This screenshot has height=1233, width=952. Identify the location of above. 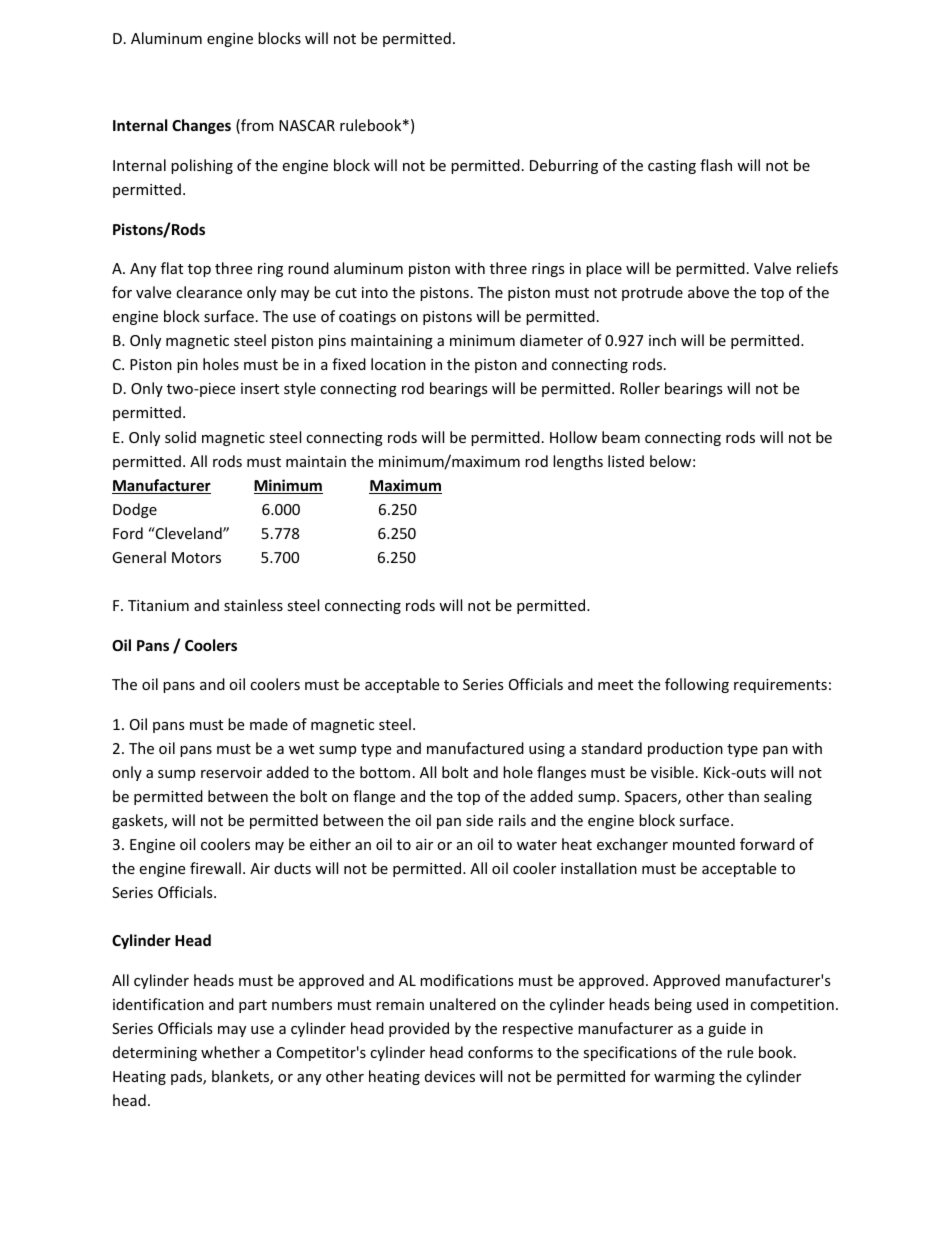
(708, 292).
